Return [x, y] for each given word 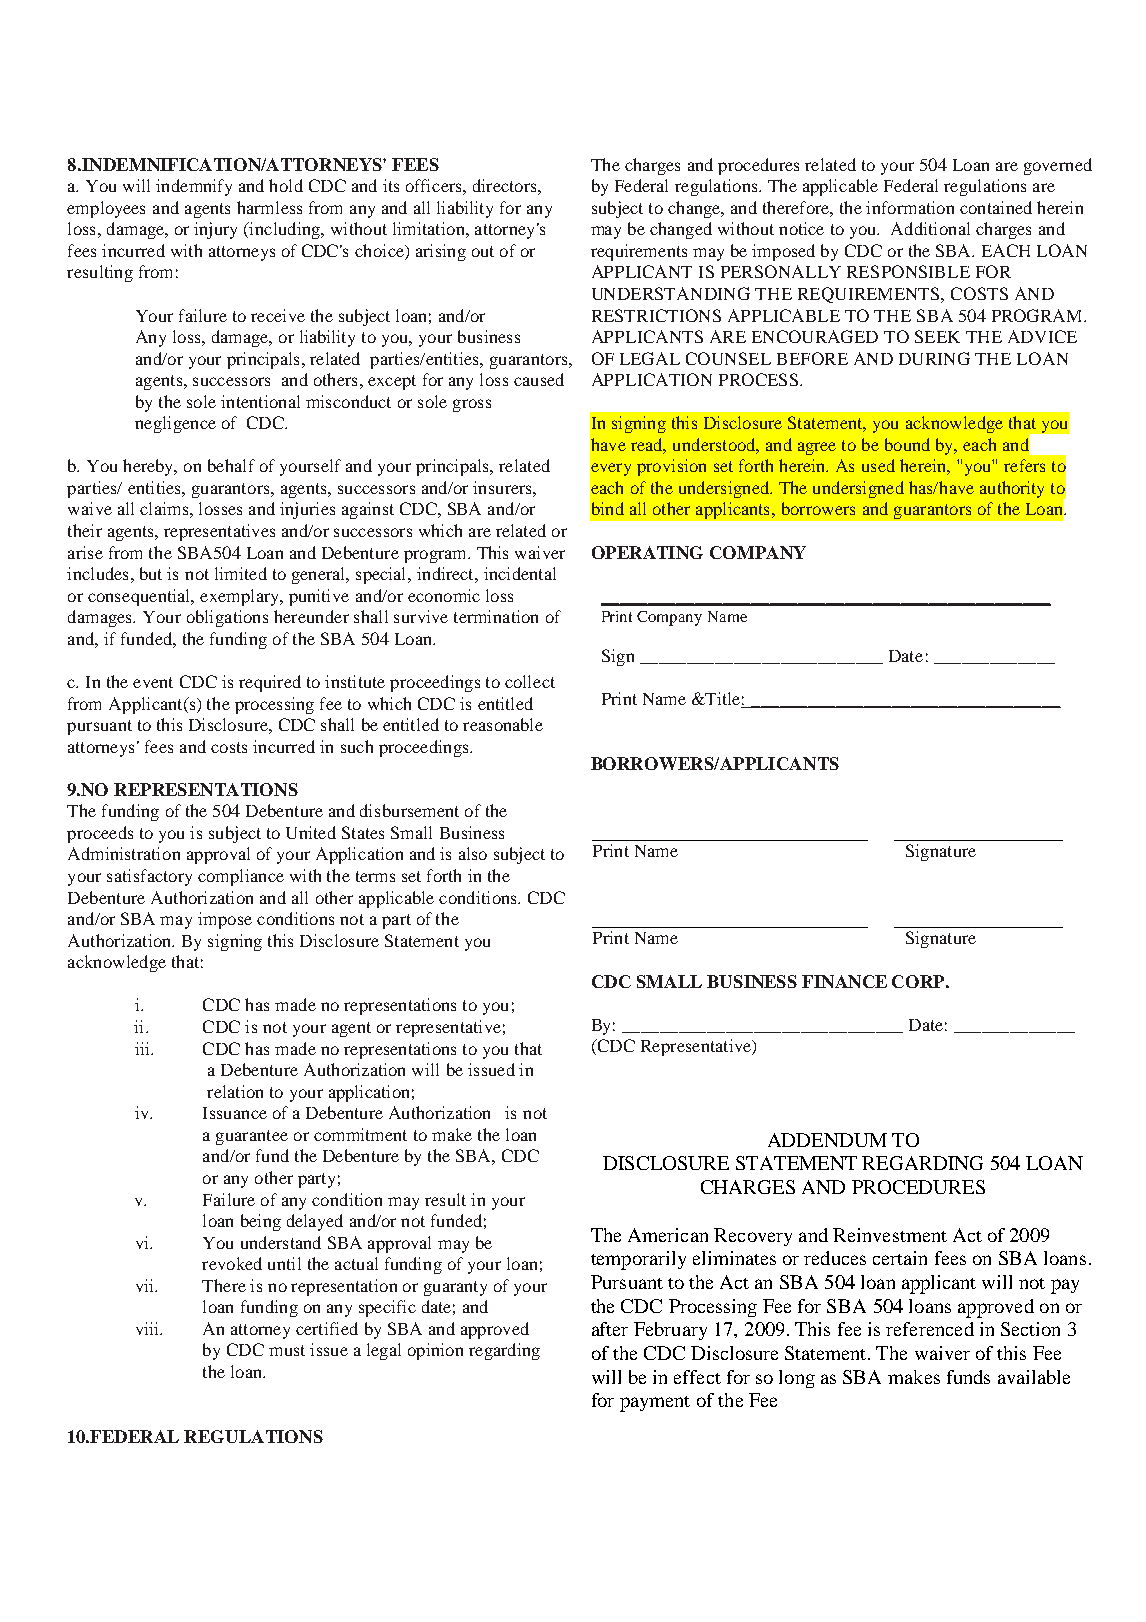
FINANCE [844, 981]
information [910, 207]
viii [149, 1328]
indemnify [194, 187]
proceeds [100, 834]
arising [441, 252]
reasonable [503, 724]
